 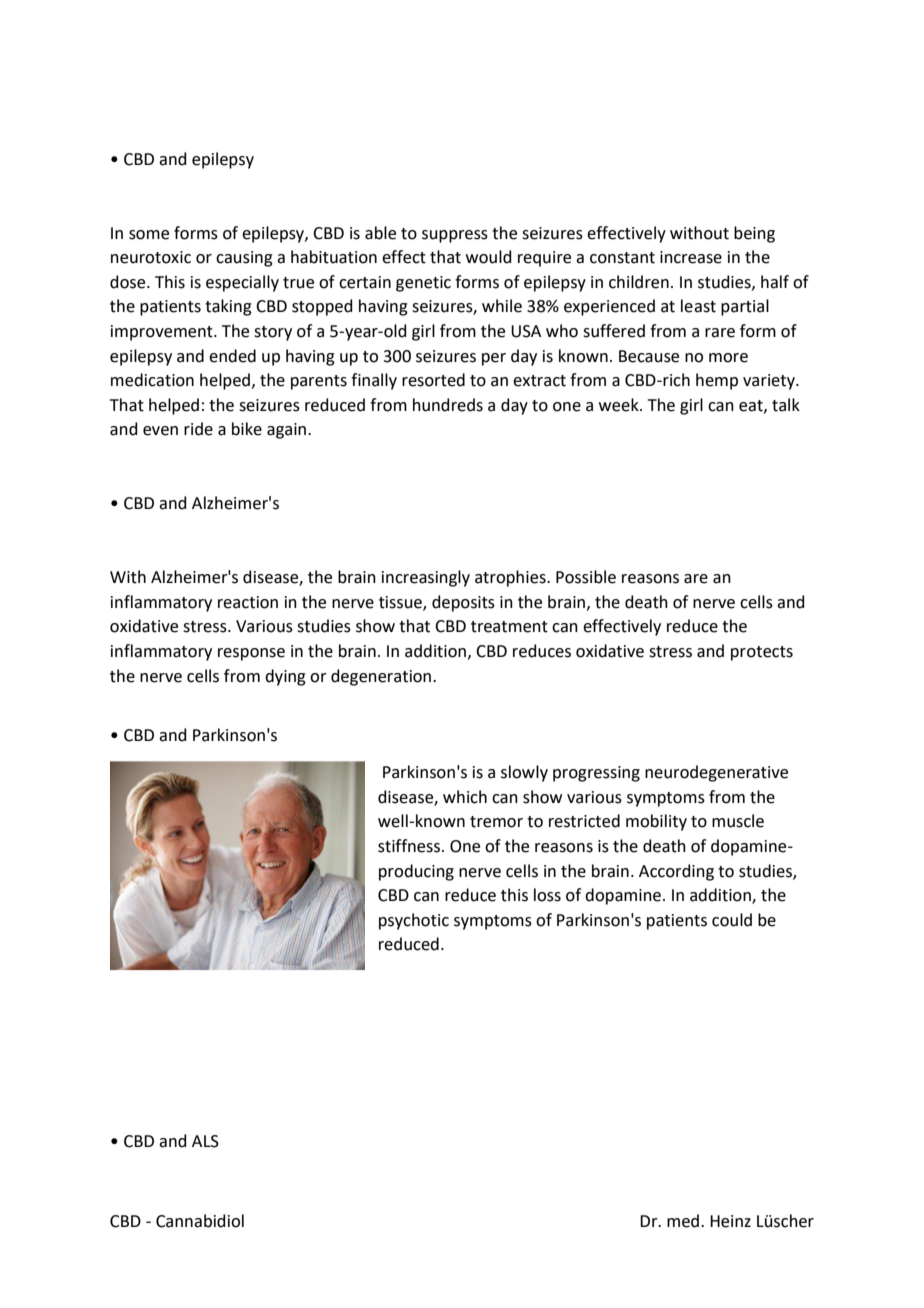 I want to click on would, so click(x=489, y=257).
